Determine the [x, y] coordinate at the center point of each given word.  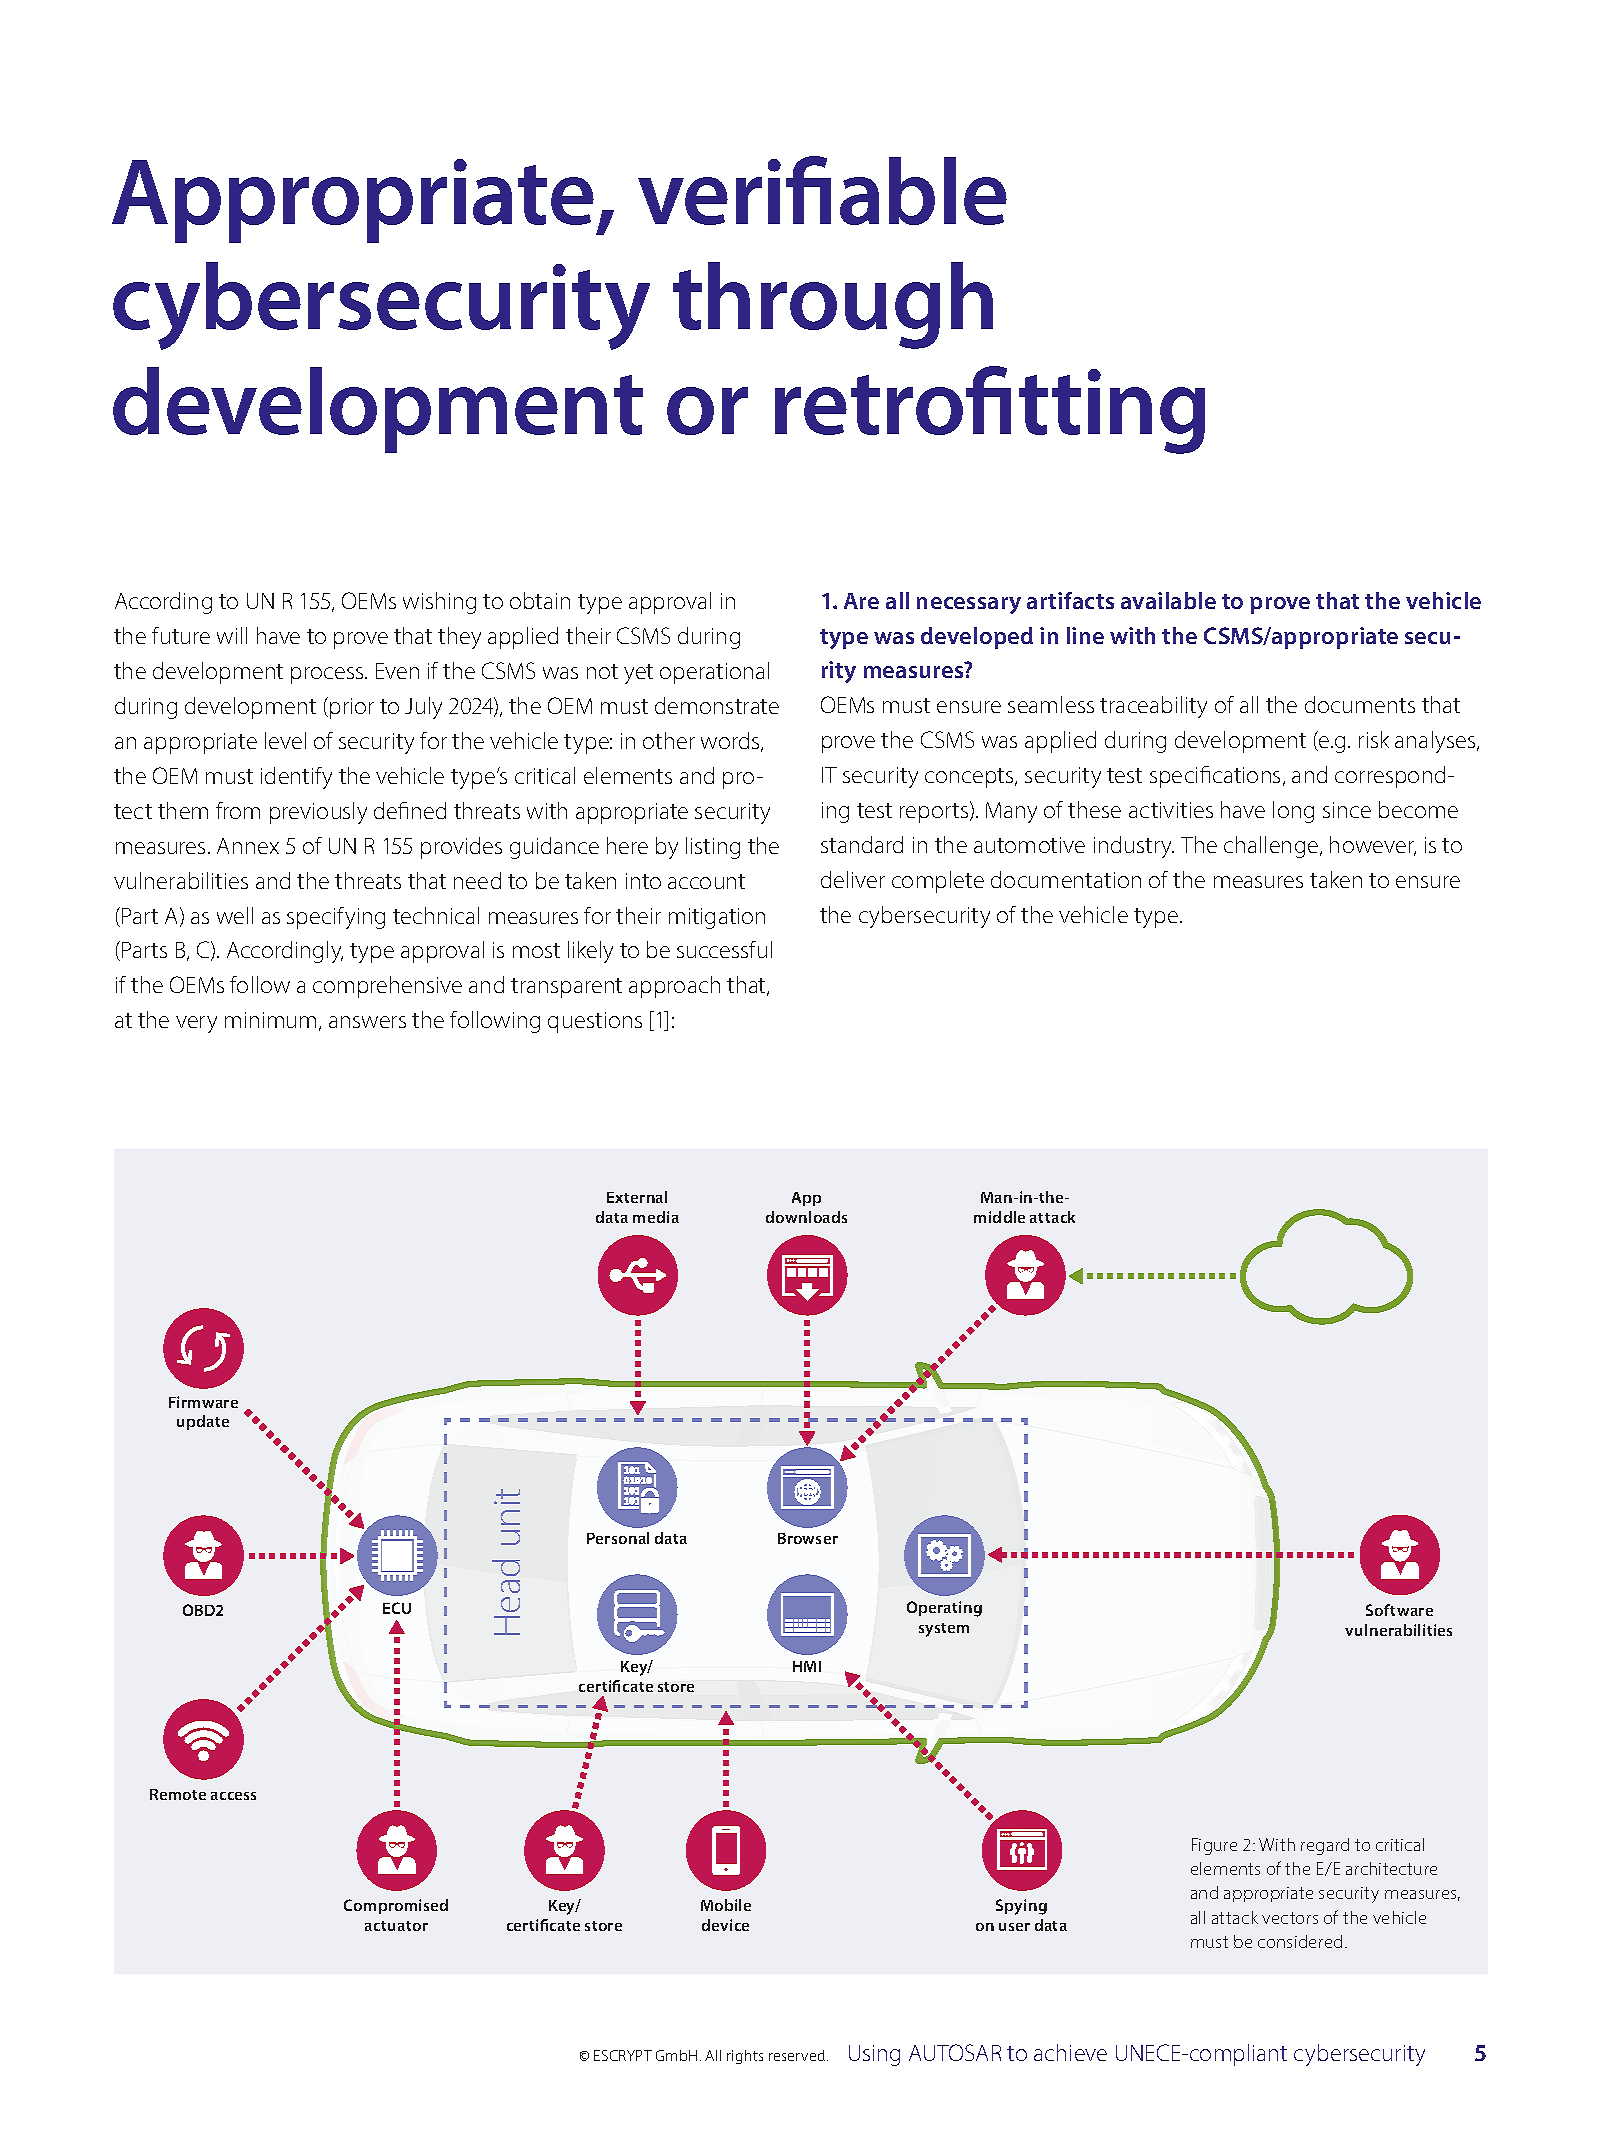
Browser [808, 1538]
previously [318, 813]
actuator [396, 1926]
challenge [1272, 847]
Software [1399, 1610]
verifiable [822, 190]
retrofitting [990, 410]
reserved [797, 2055]
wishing [439, 603]
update [203, 1422]
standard [862, 844]
